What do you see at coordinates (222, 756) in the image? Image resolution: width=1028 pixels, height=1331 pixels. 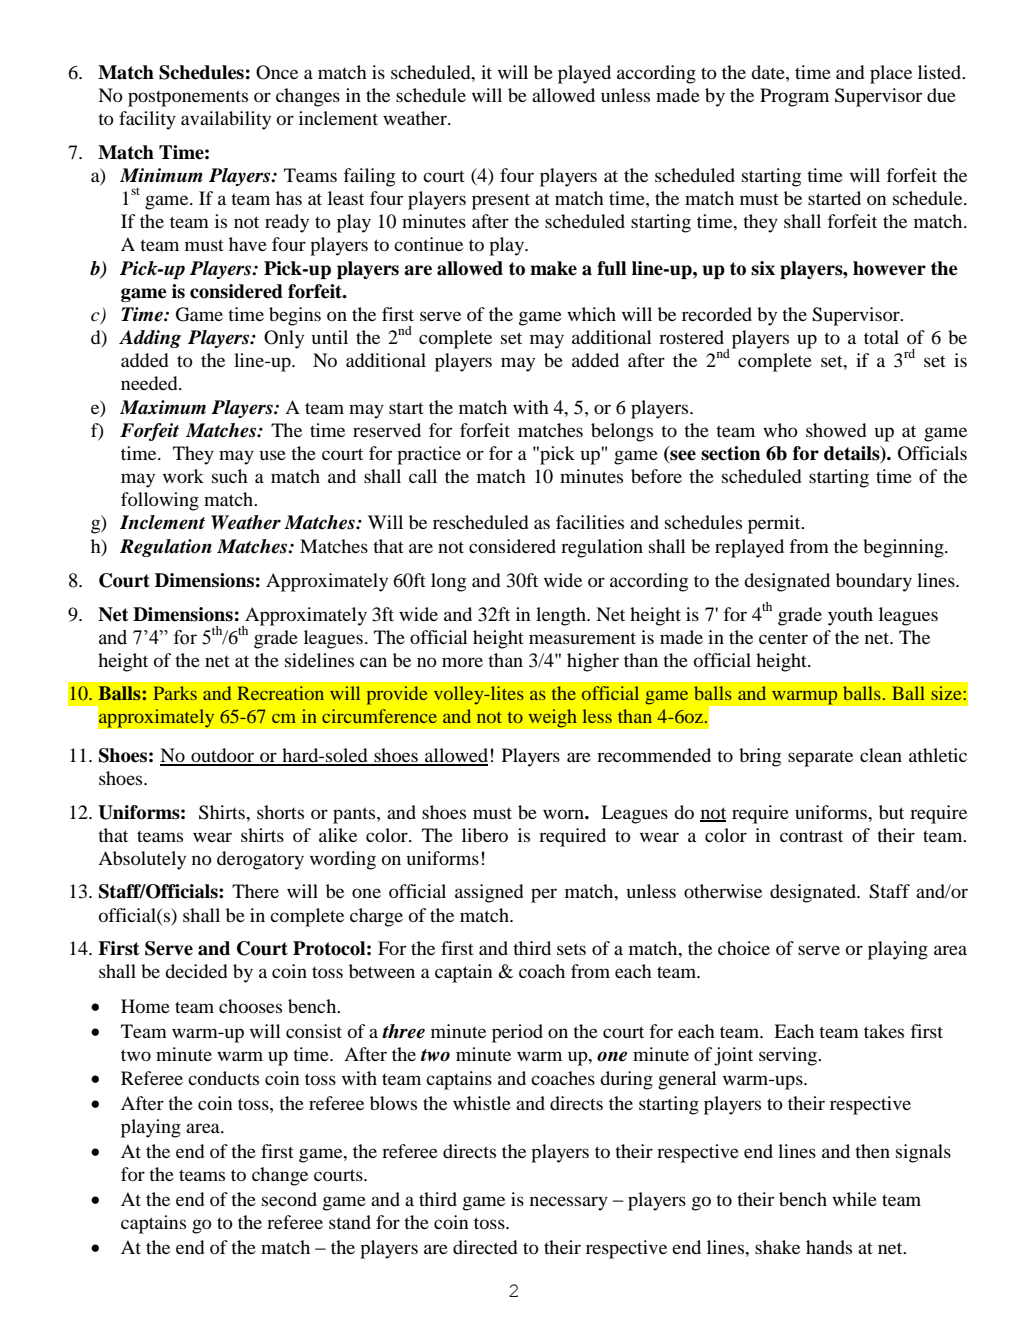 I see `outdoor` at bounding box center [222, 756].
